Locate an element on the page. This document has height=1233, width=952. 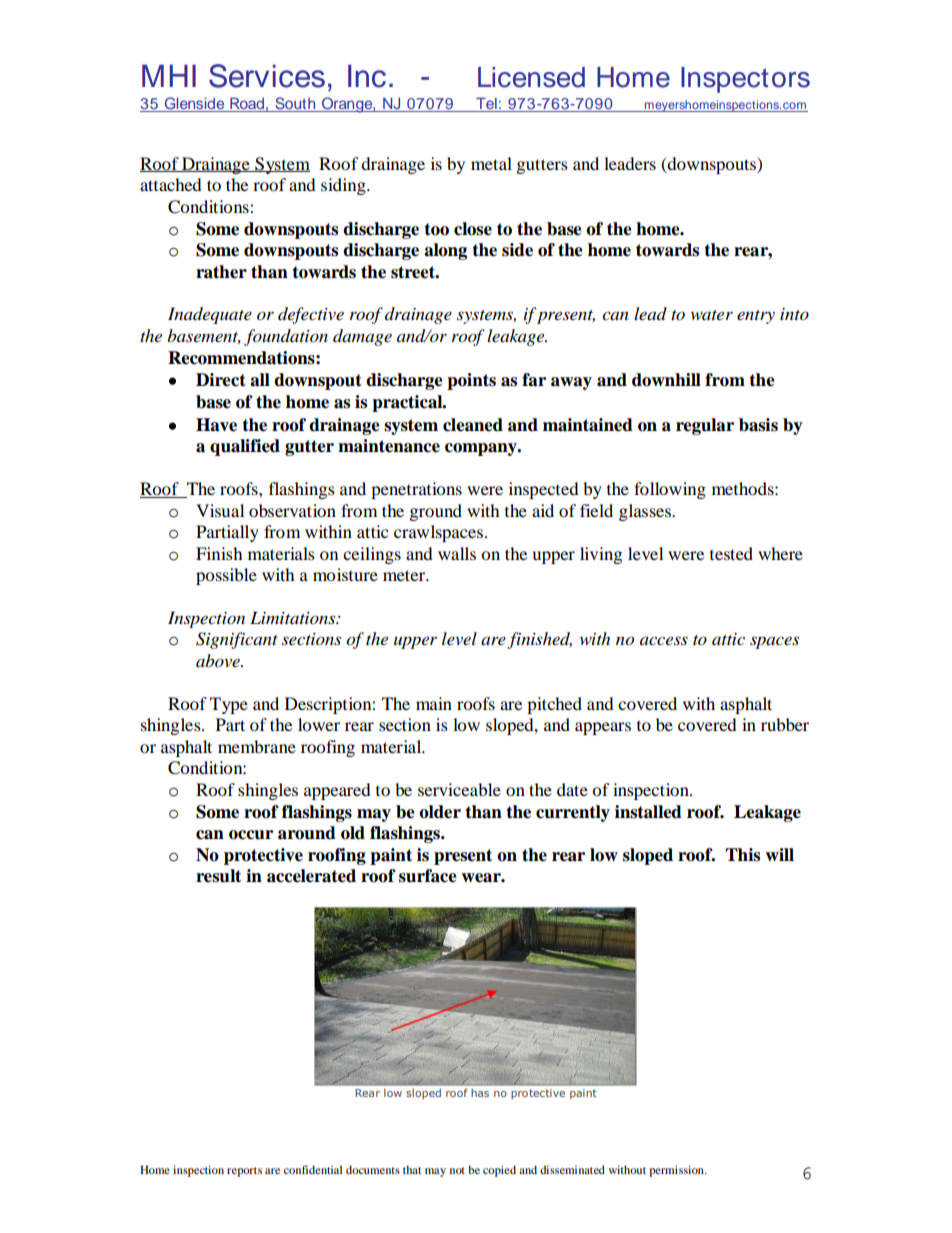
reports is located at coordinates (244, 1172).
